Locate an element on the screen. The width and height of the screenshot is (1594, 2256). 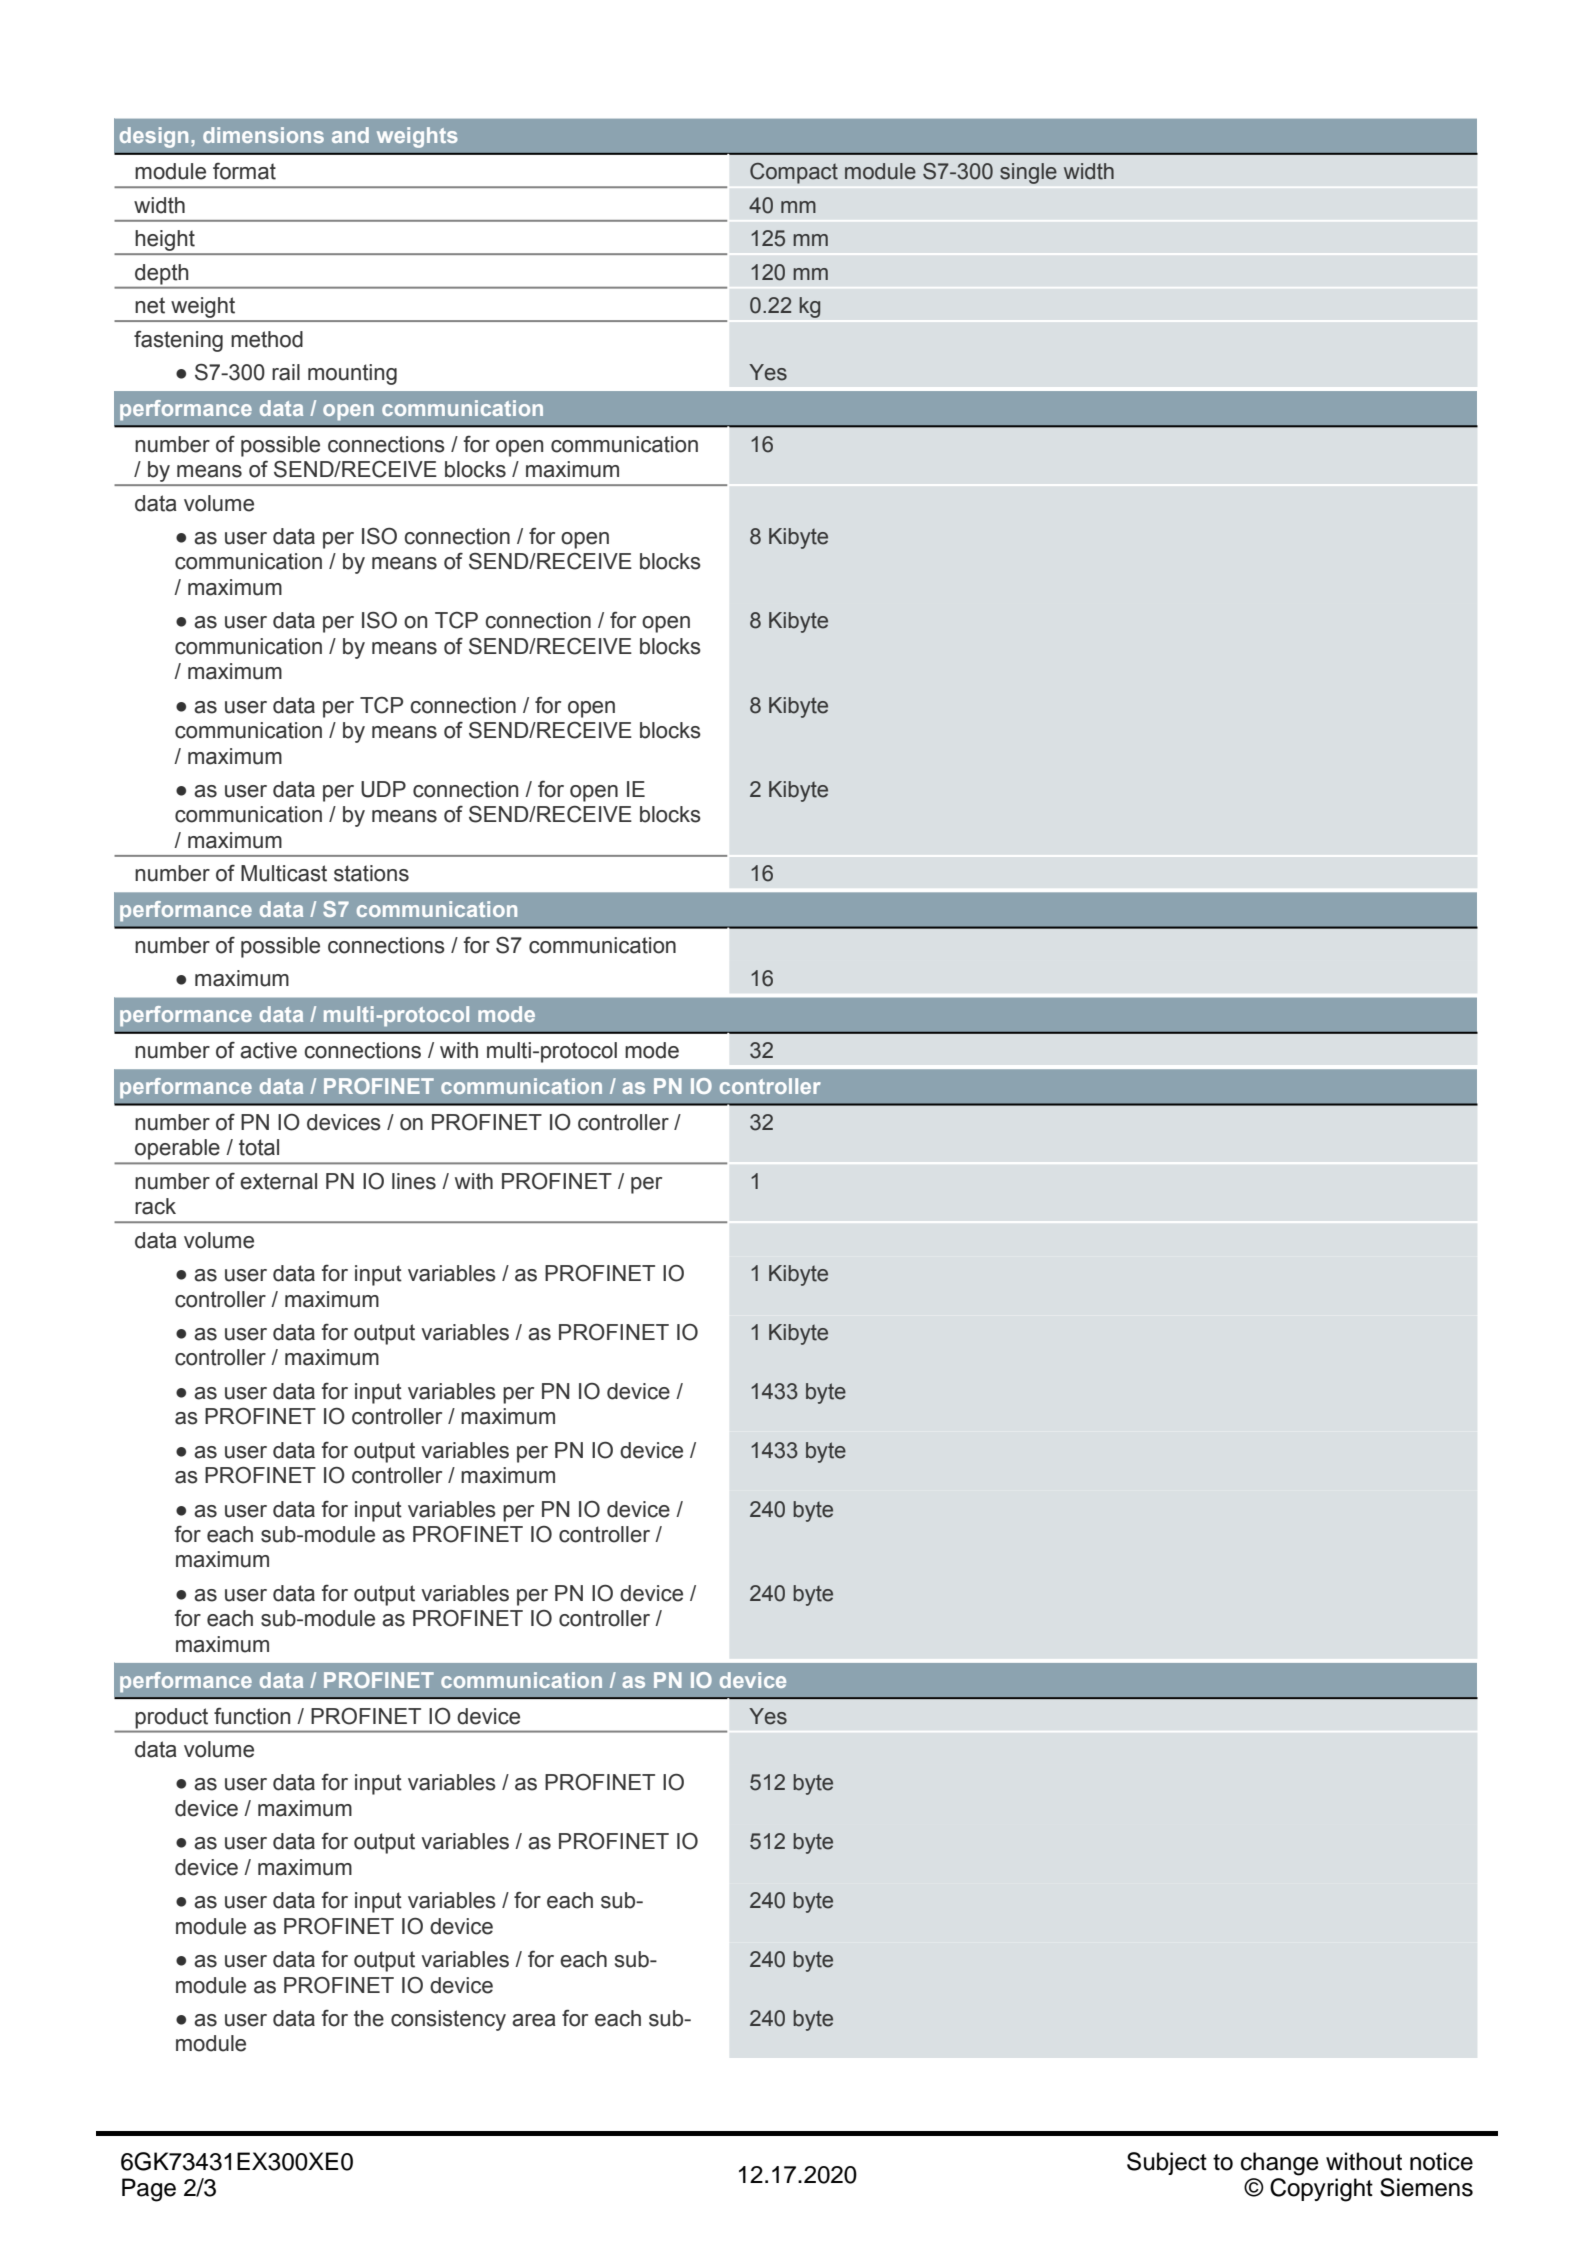
Compact is located at coordinates (794, 173).
